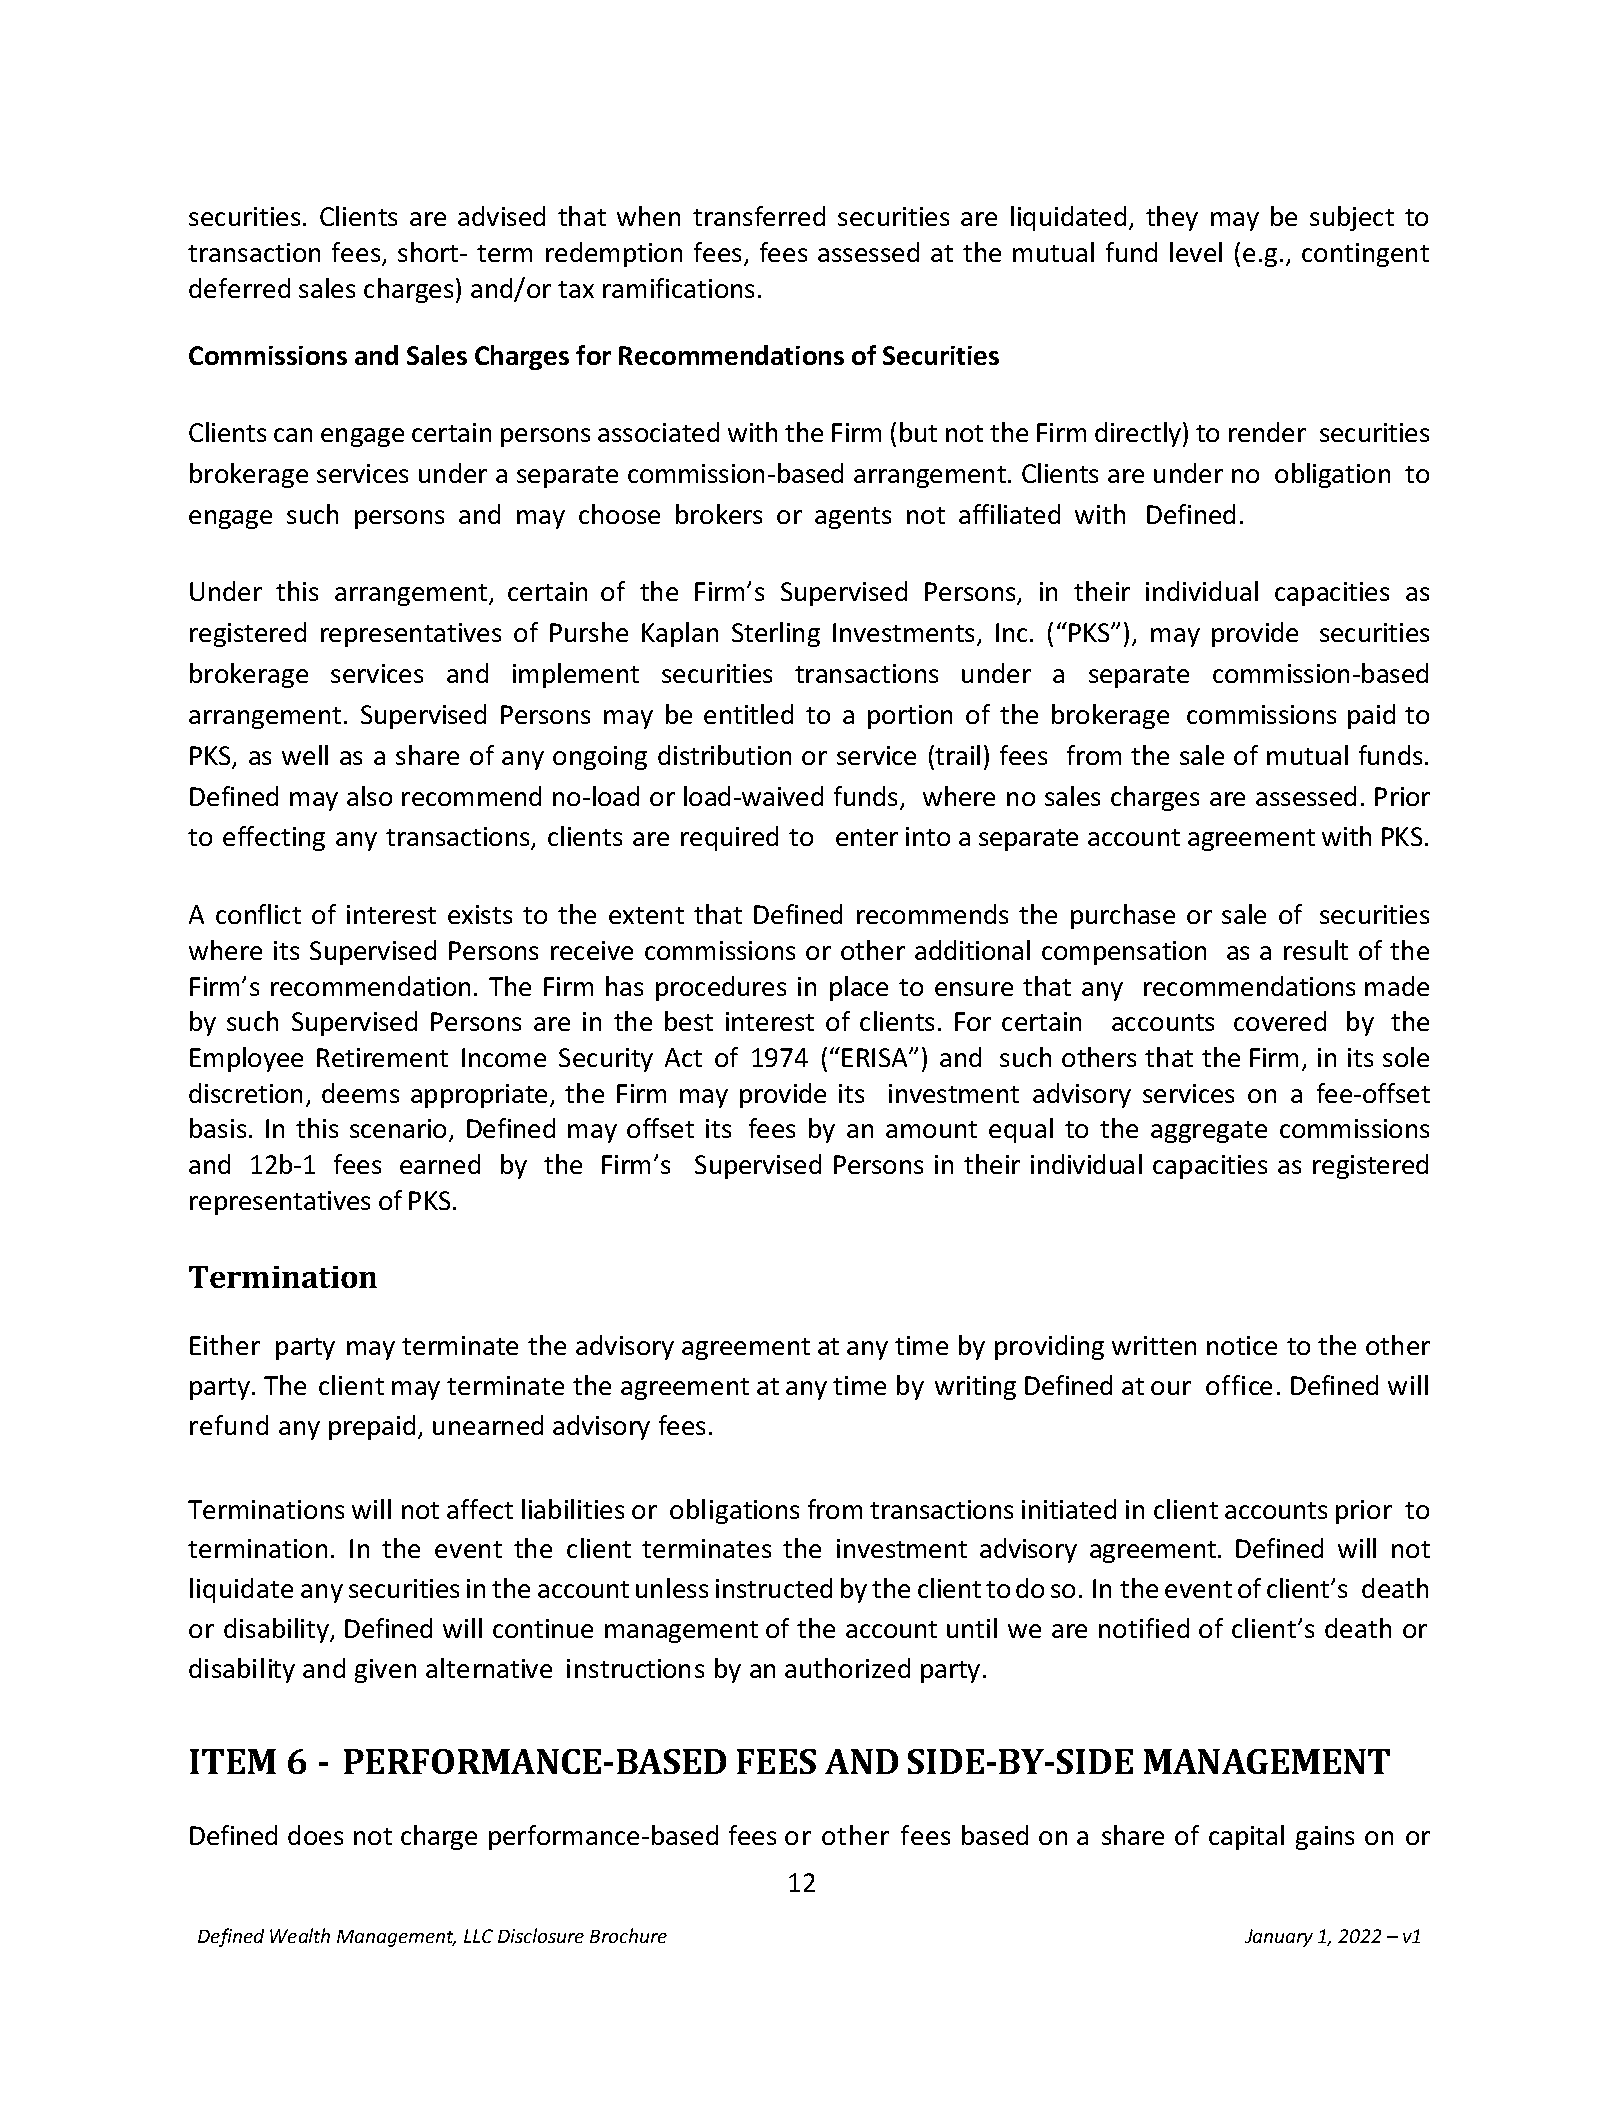 Image resolution: width=1624 pixels, height=2102 pixels. What do you see at coordinates (541, 1935) in the screenshot?
I see `Disclosure` at bounding box center [541, 1935].
